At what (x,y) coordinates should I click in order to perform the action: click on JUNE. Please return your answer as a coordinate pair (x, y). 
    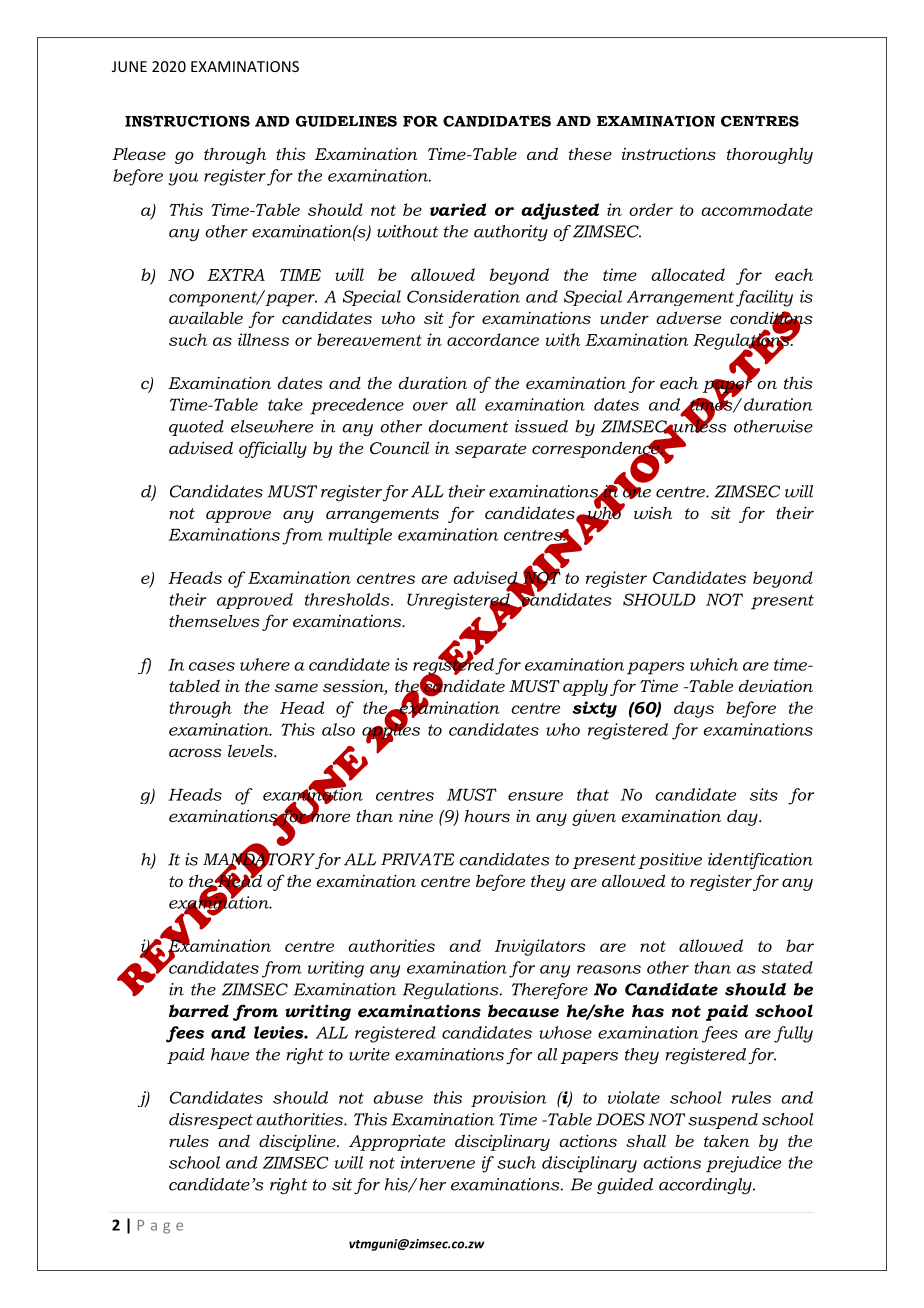
    Looking at the image, I should click on (129, 66).
